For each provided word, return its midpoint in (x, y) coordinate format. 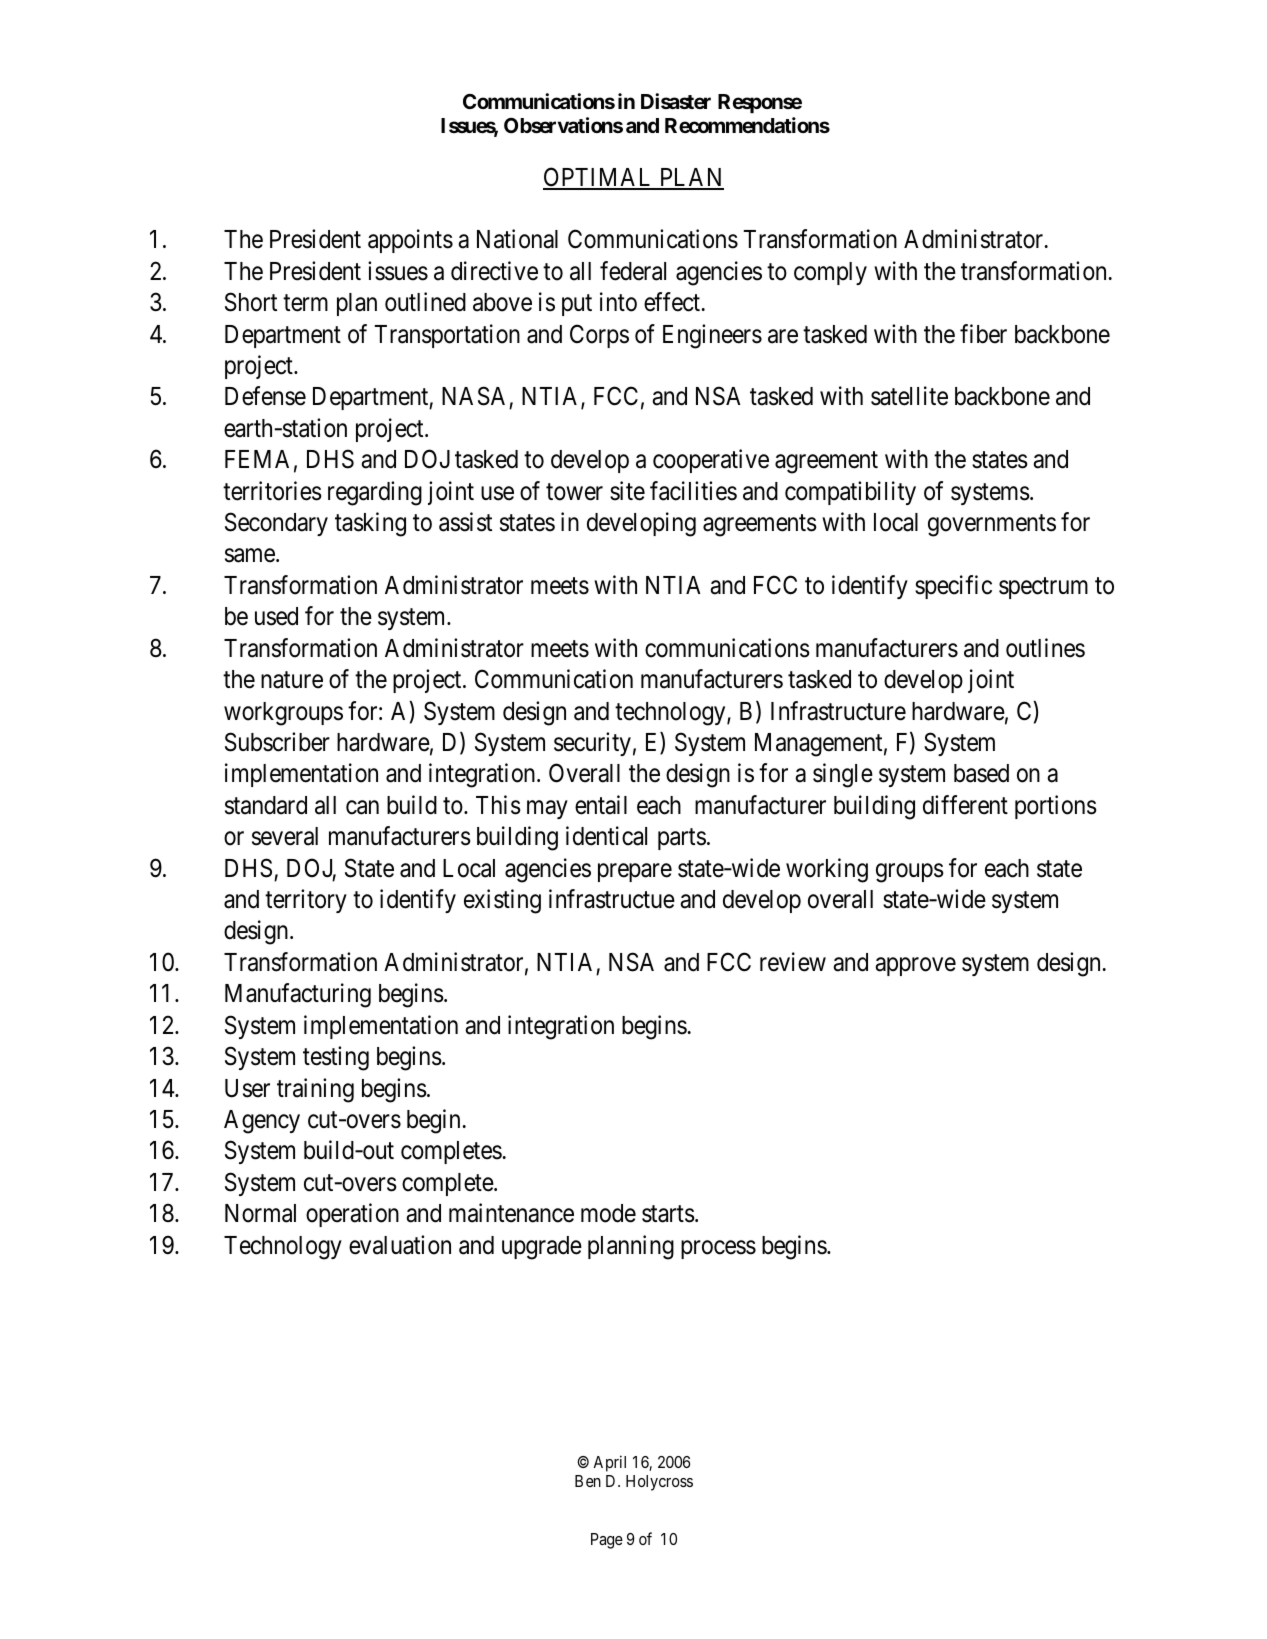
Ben (588, 1481)
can (362, 807)
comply (830, 273)
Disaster (676, 101)
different (965, 805)
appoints (410, 241)
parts (682, 839)
